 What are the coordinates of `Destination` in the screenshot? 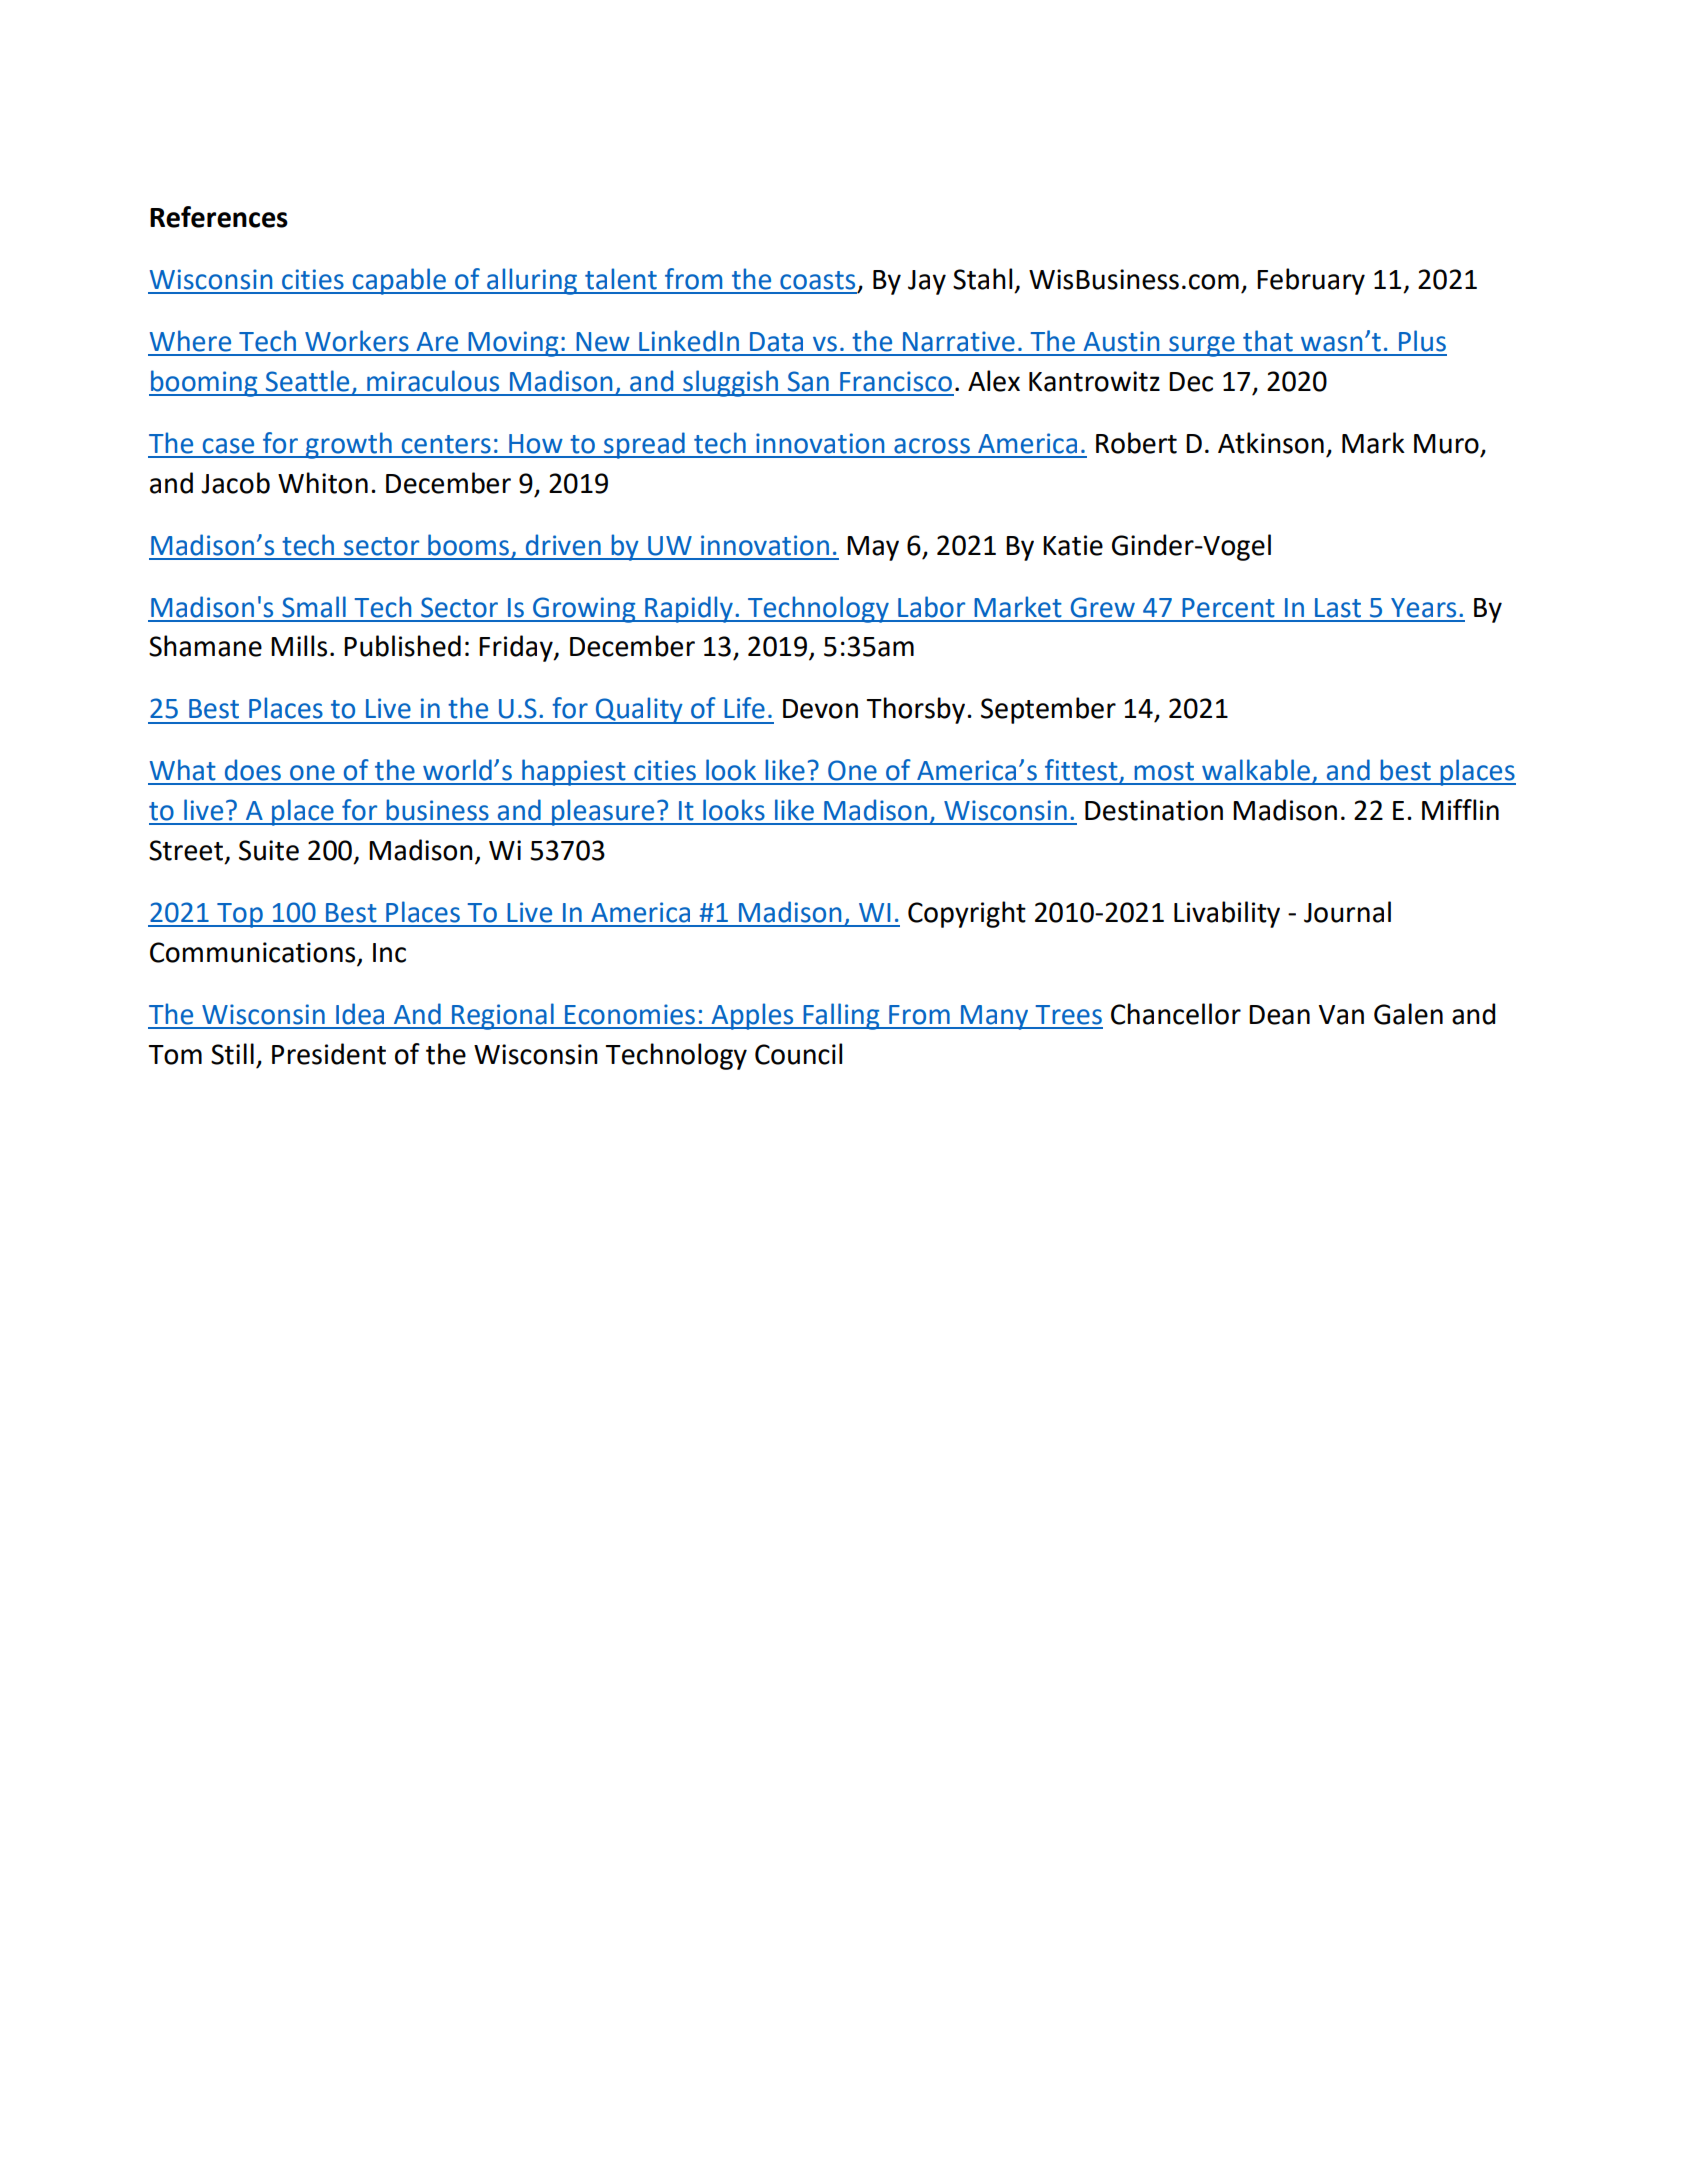 It's located at (1154, 810).
